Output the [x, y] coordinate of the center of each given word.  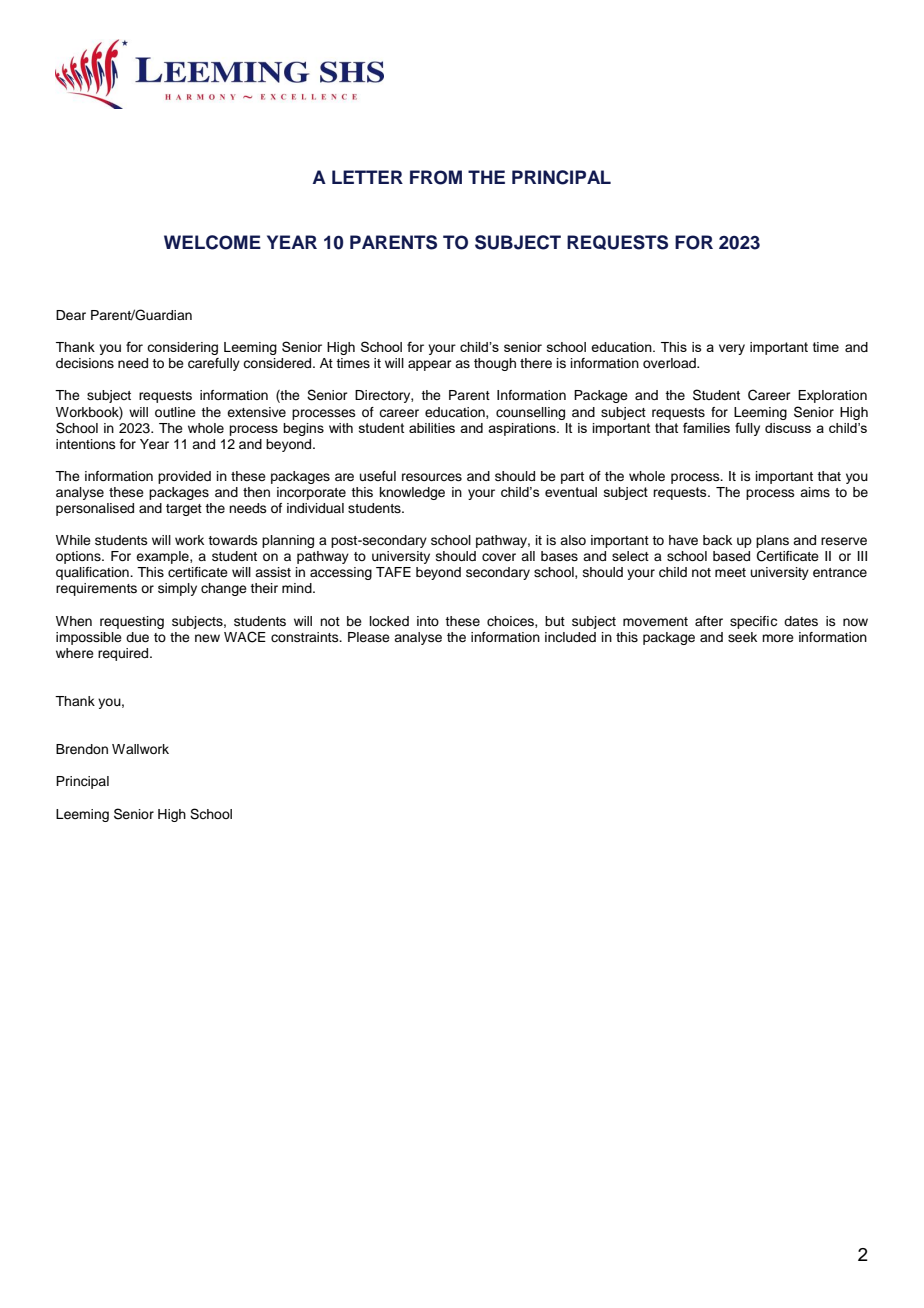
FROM [436, 177]
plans [772, 543]
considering [182, 348]
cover [499, 557]
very [732, 349]
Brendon [82, 749]
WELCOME [212, 242]
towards [233, 540]
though [495, 364]
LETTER [367, 177]
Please [369, 637]
